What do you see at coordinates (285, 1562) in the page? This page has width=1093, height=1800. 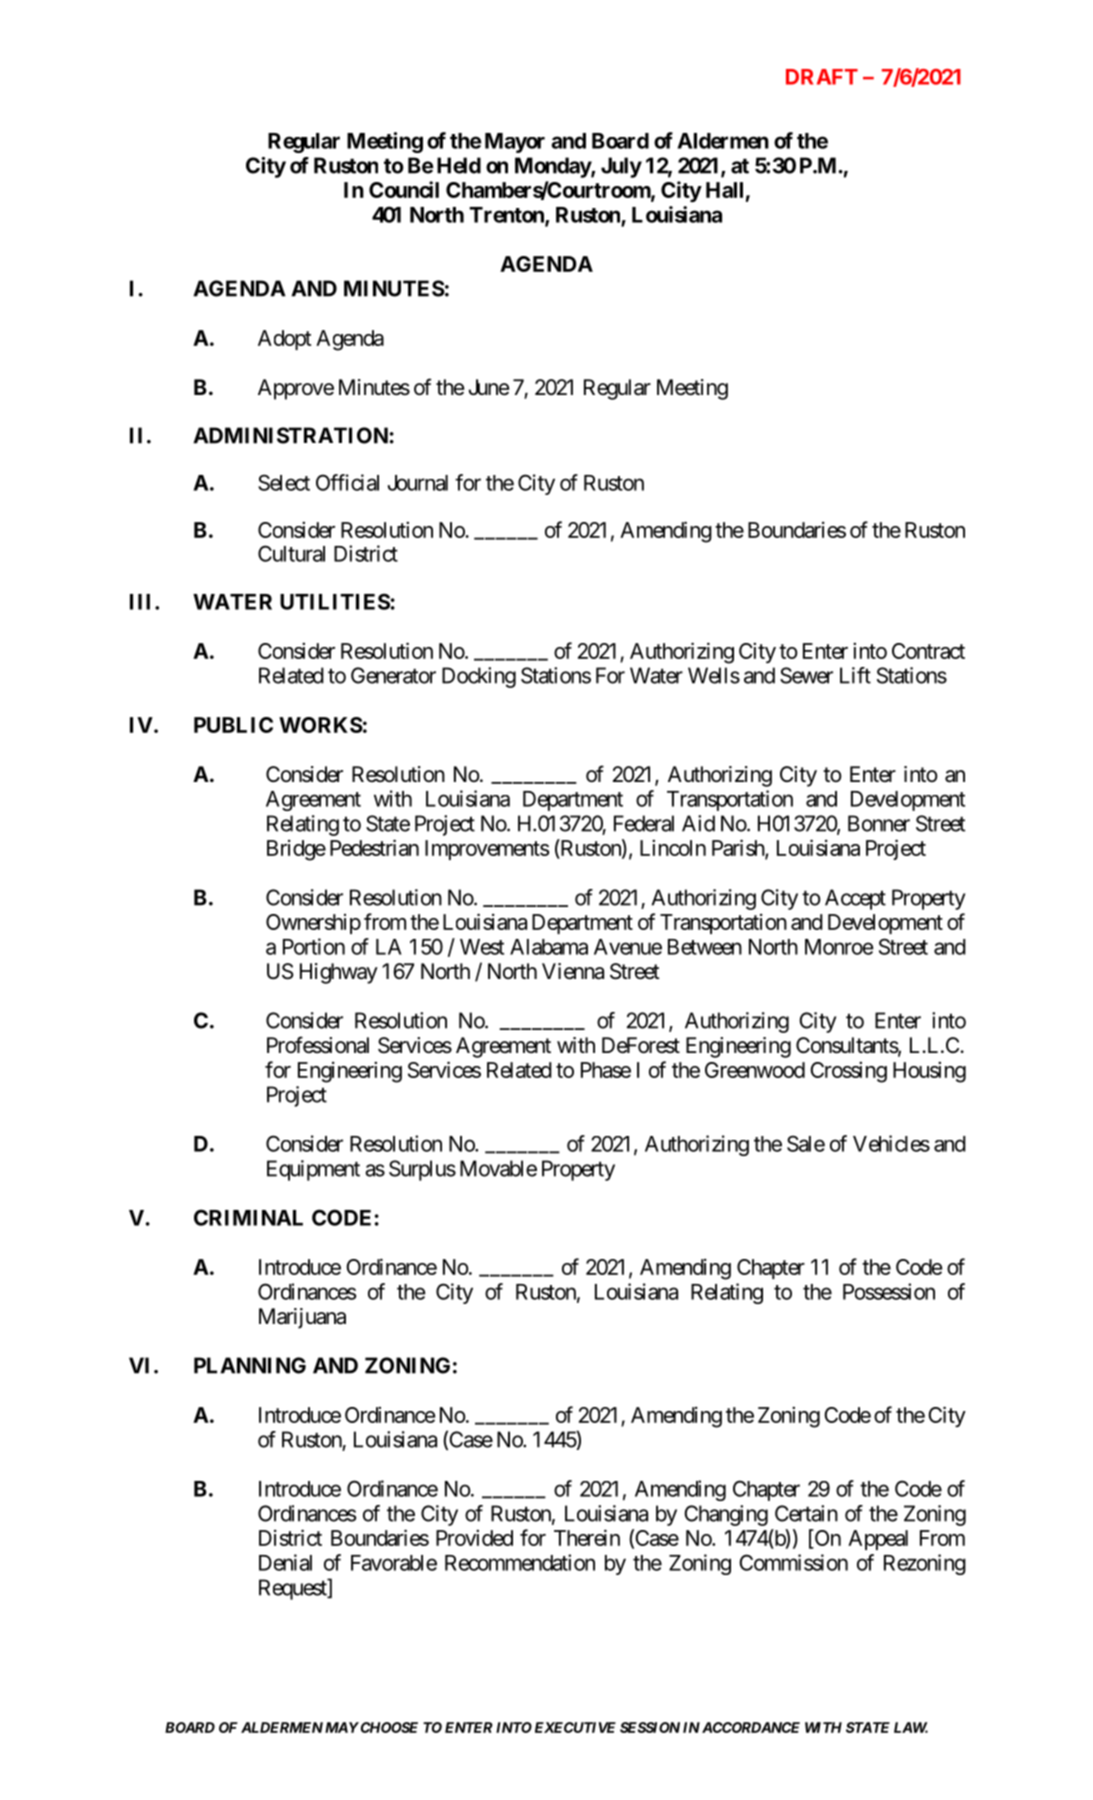 I see `Denial` at bounding box center [285, 1562].
